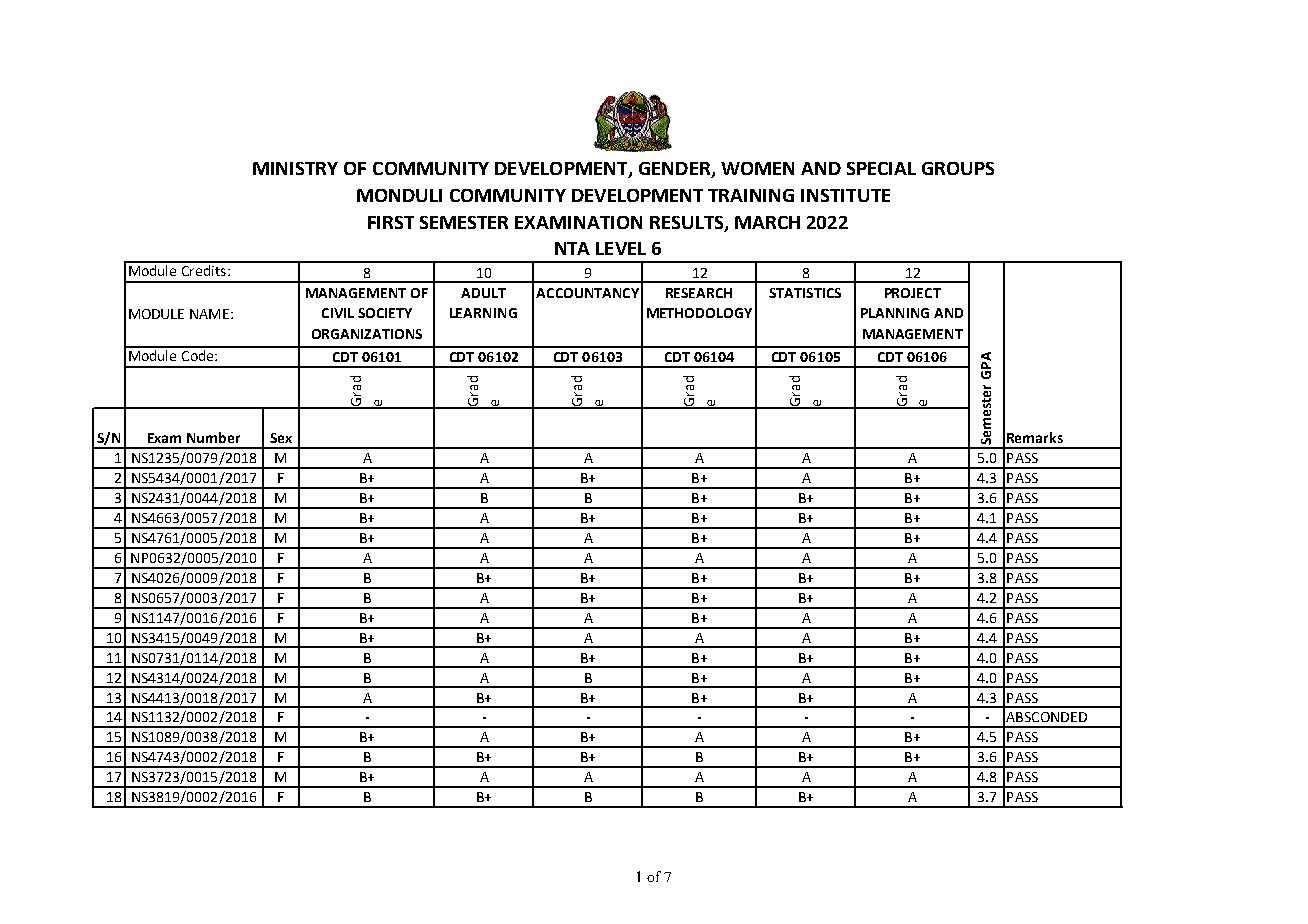 This screenshot has width=1308, height=924. What do you see at coordinates (367, 334) in the screenshot?
I see `ORGANIZATIONS` at bounding box center [367, 334].
